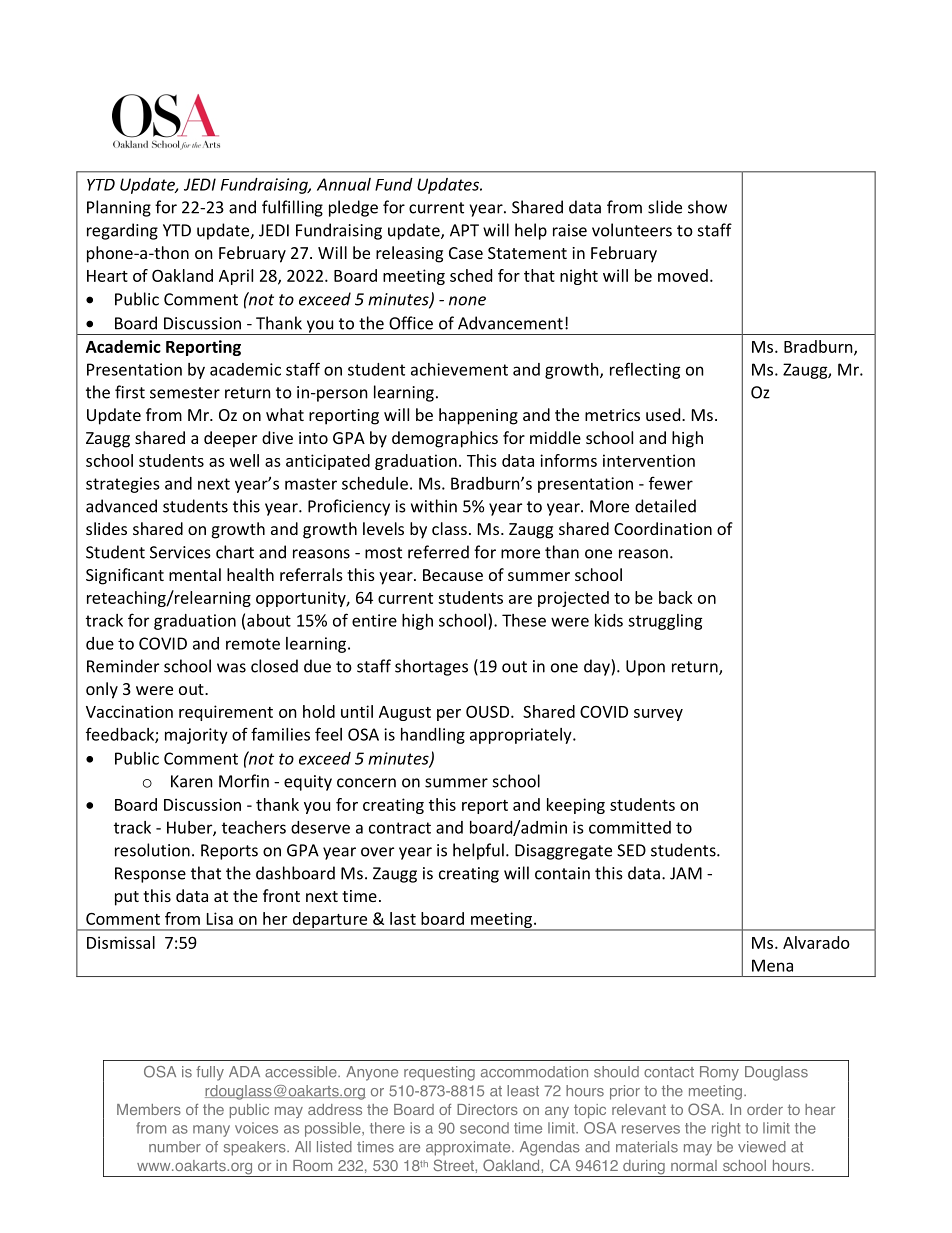  What do you see at coordinates (459, 369) in the document?
I see `achievement` at bounding box center [459, 369].
